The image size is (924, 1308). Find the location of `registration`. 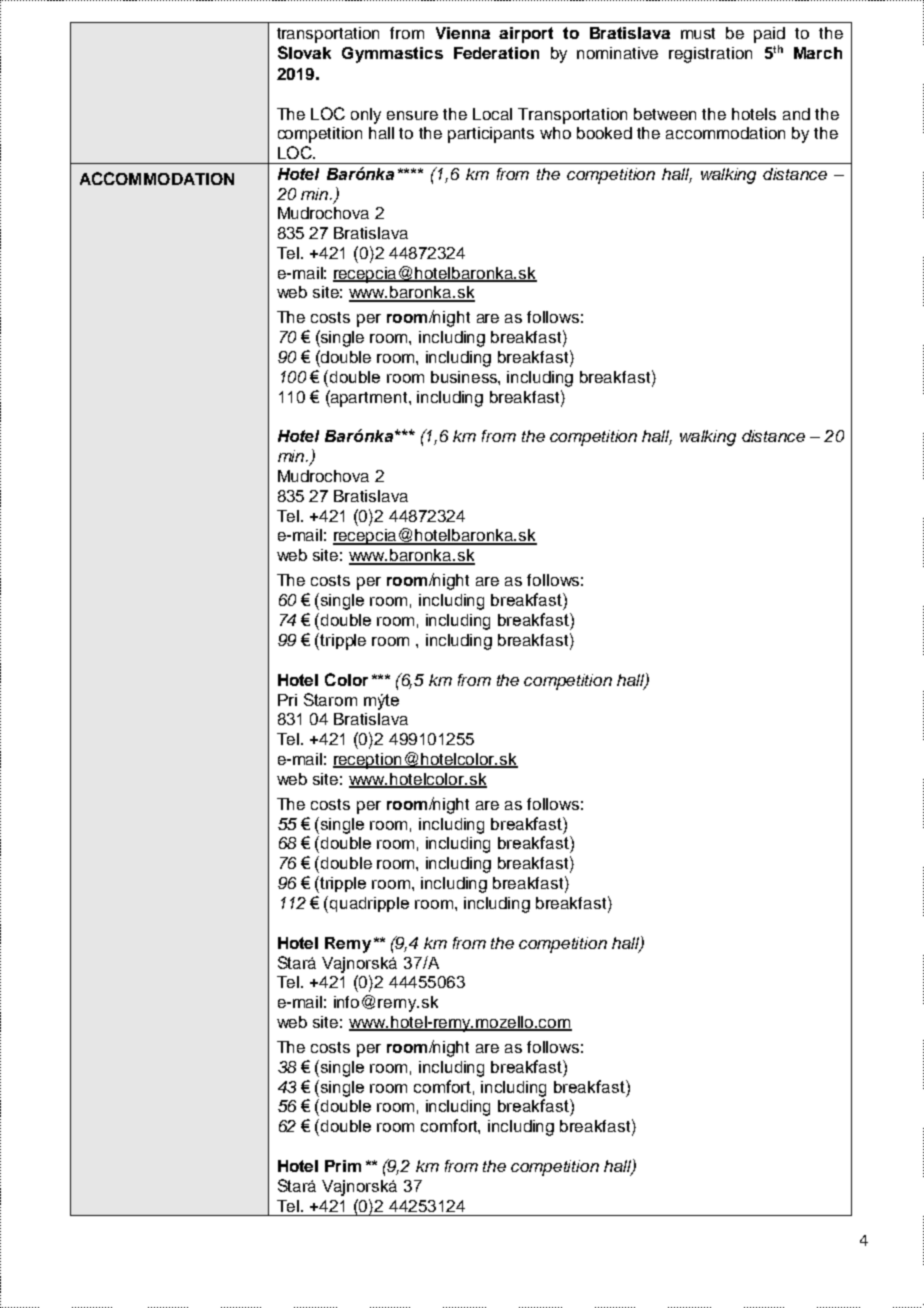

registration is located at coordinates (710, 55).
